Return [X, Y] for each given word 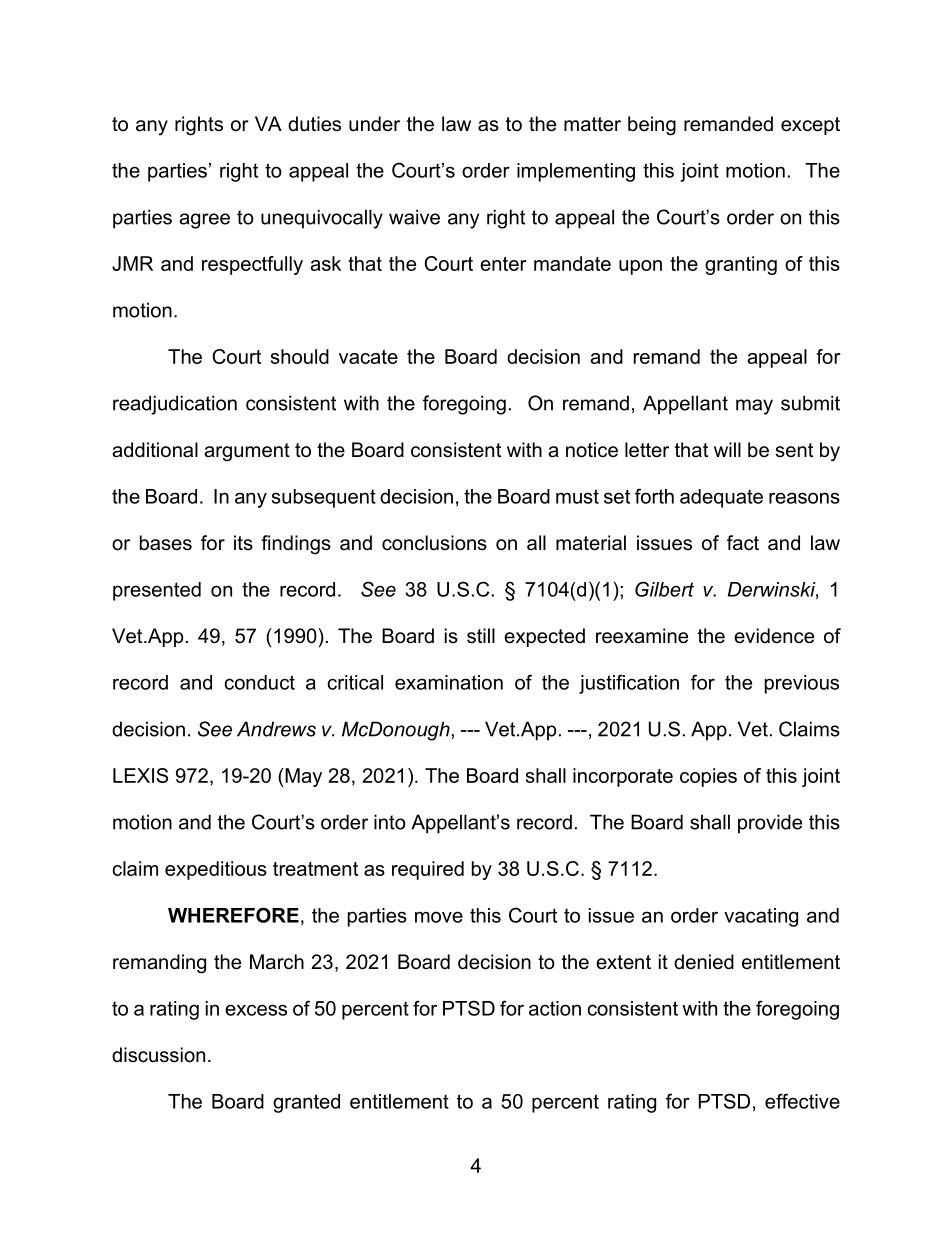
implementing [576, 172]
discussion [158, 1055]
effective [802, 1101]
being [652, 126]
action [555, 1008]
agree [204, 221]
